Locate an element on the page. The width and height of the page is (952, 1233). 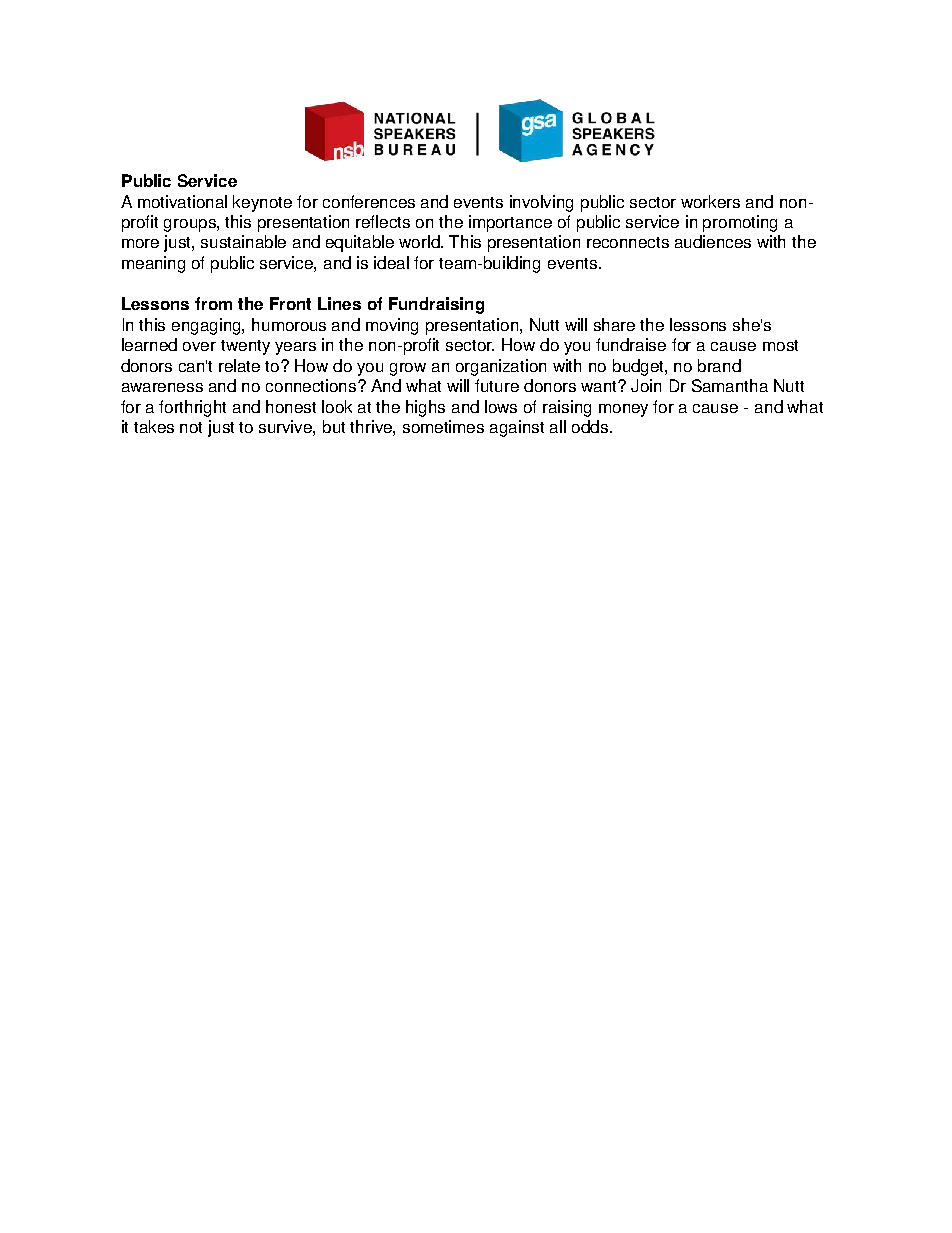
share is located at coordinates (614, 324).
